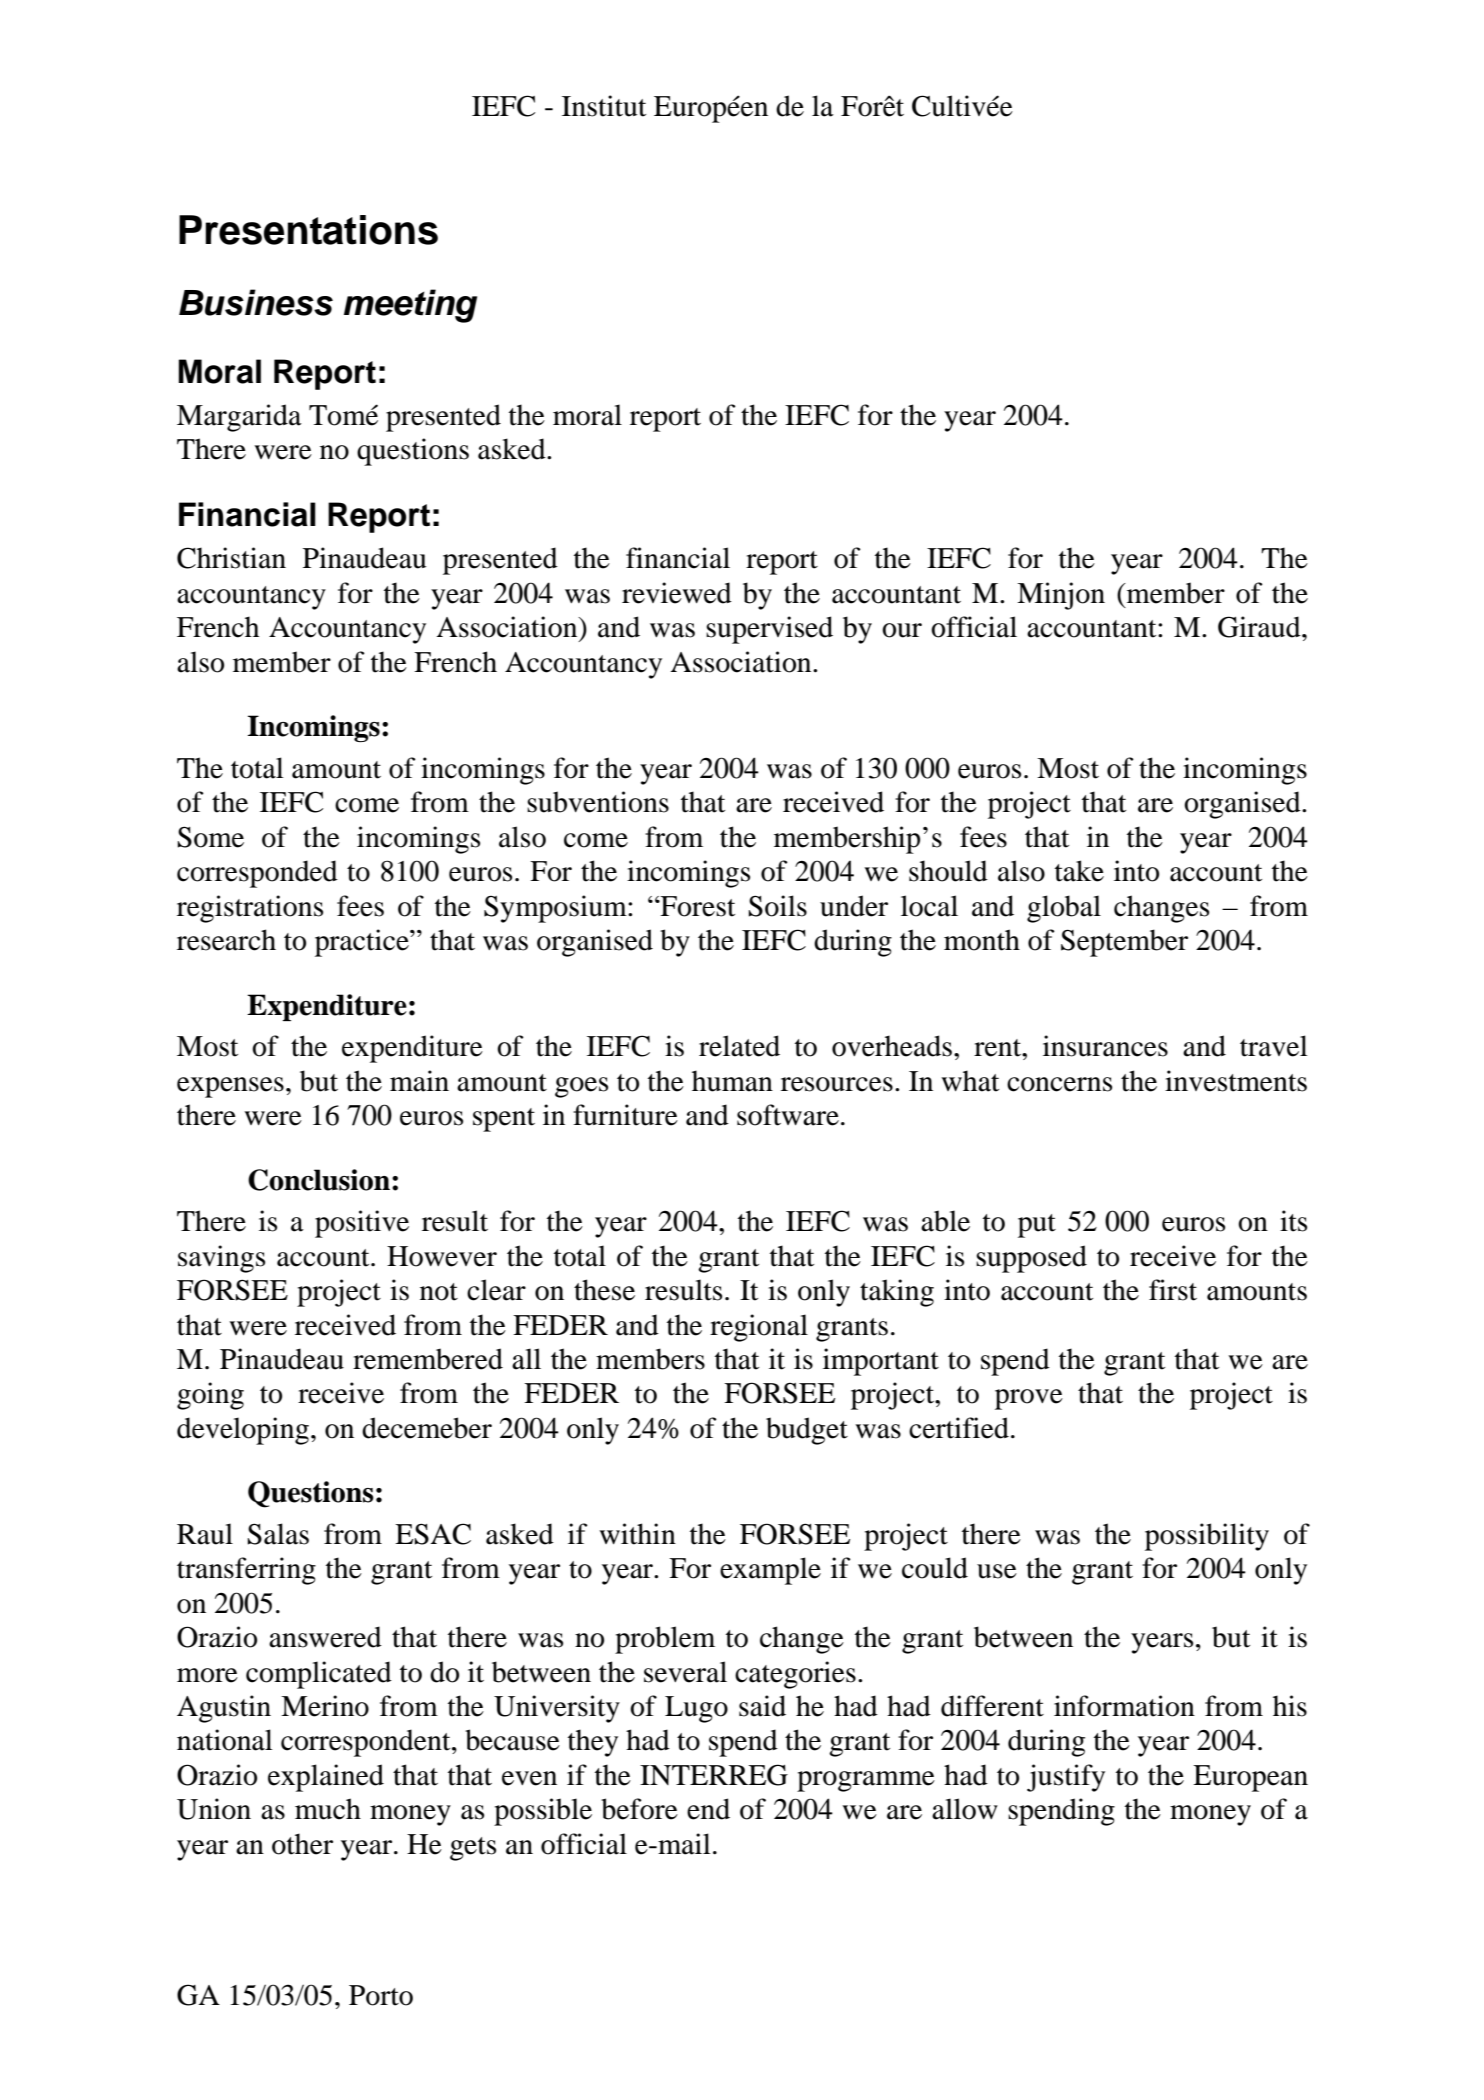  I want to click on possibility, so click(1207, 1537).
